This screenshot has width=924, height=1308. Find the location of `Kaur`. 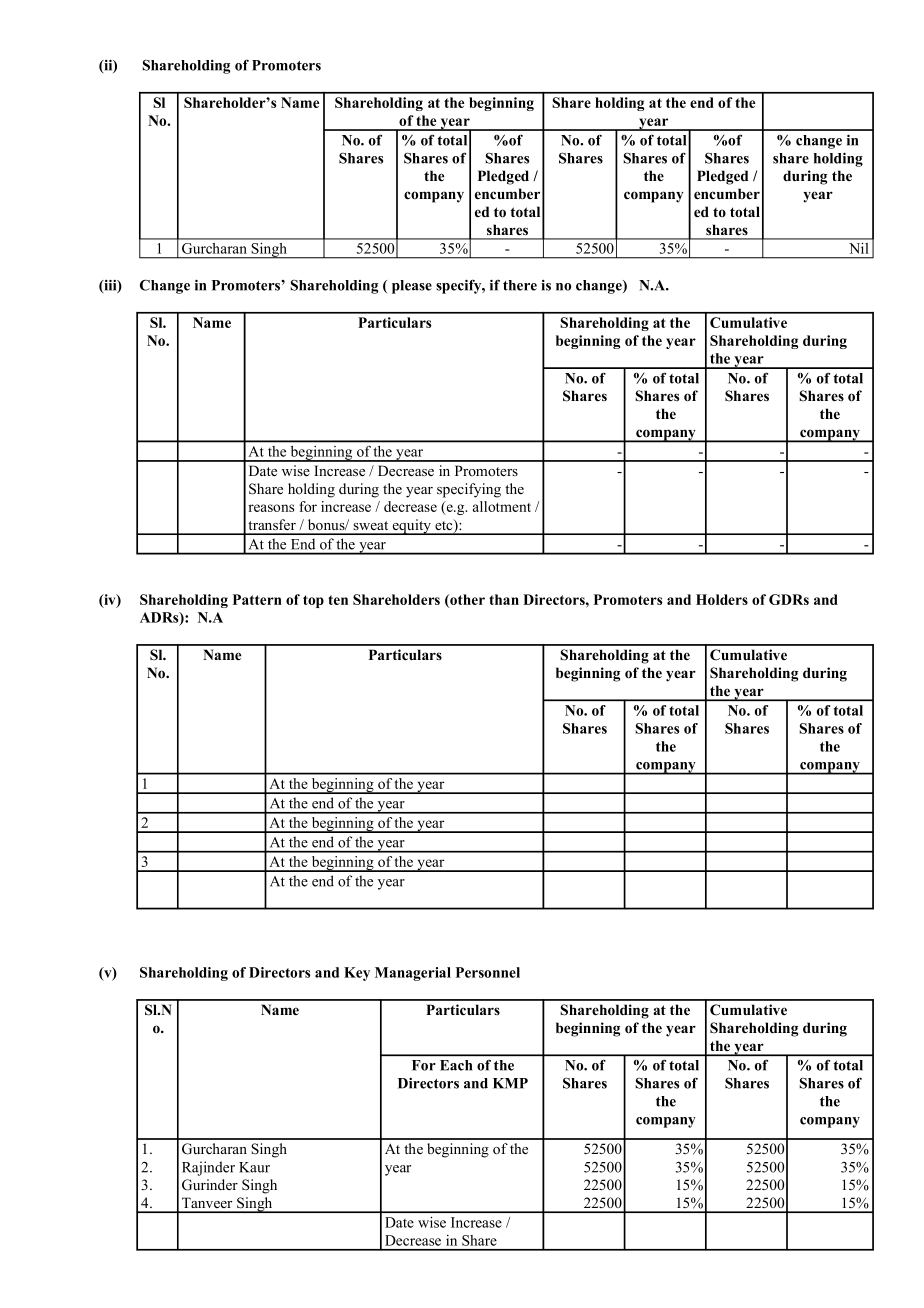

Kaur is located at coordinates (254, 1167).
